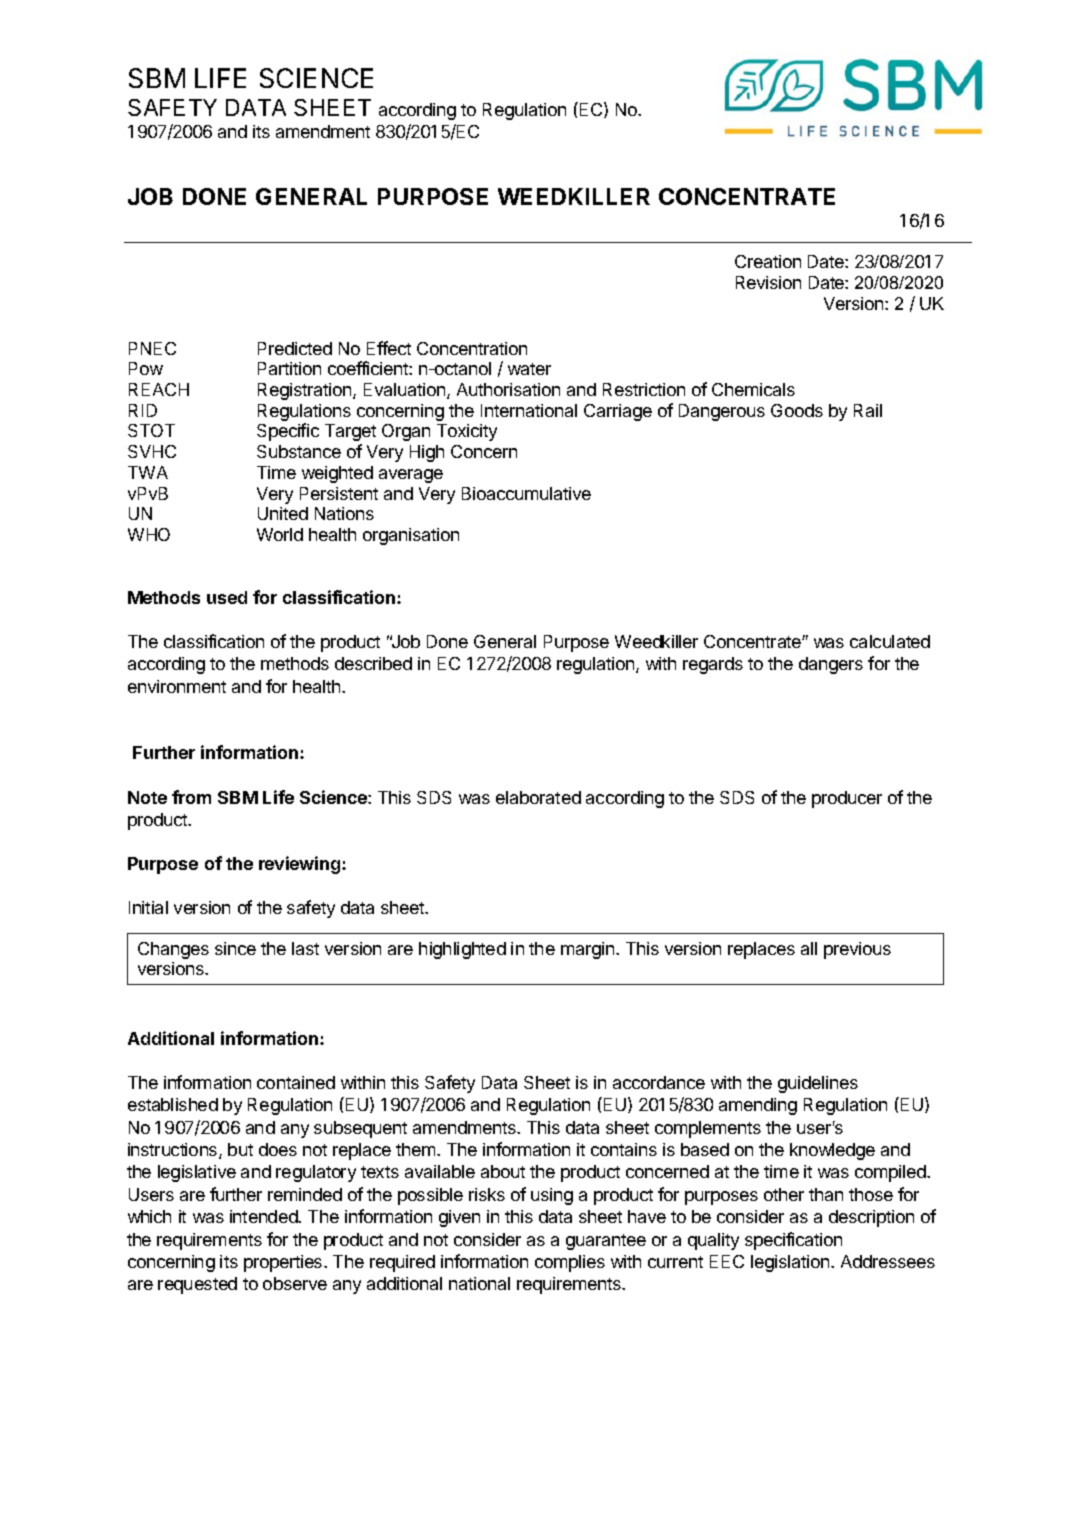 This screenshot has width=1072, height=1516. I want to click on dangers, so click(831, 665).
